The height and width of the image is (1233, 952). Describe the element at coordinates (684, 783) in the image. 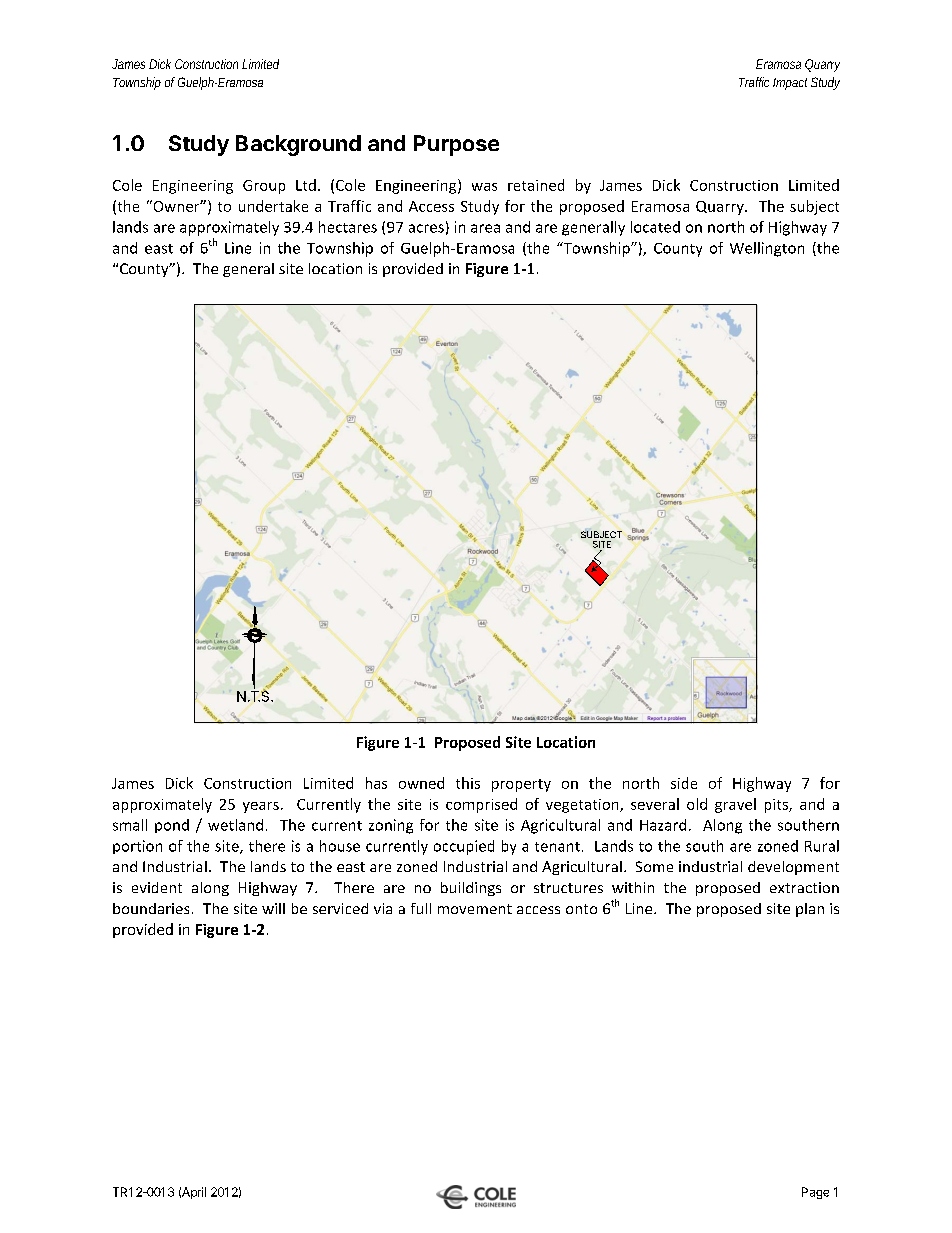

I see `side` at that location.
